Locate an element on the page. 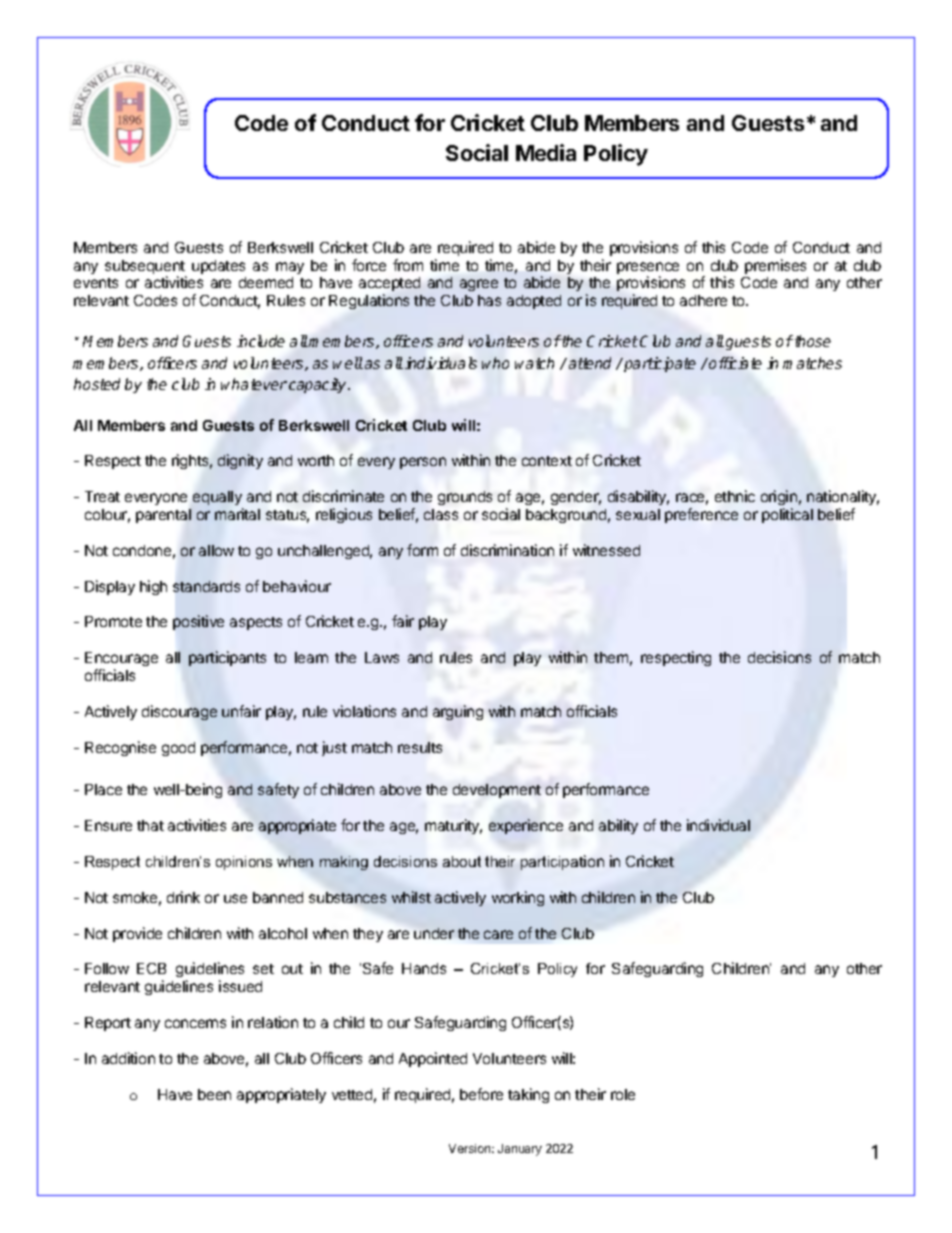  role is located at coordinates (623, 1094).
